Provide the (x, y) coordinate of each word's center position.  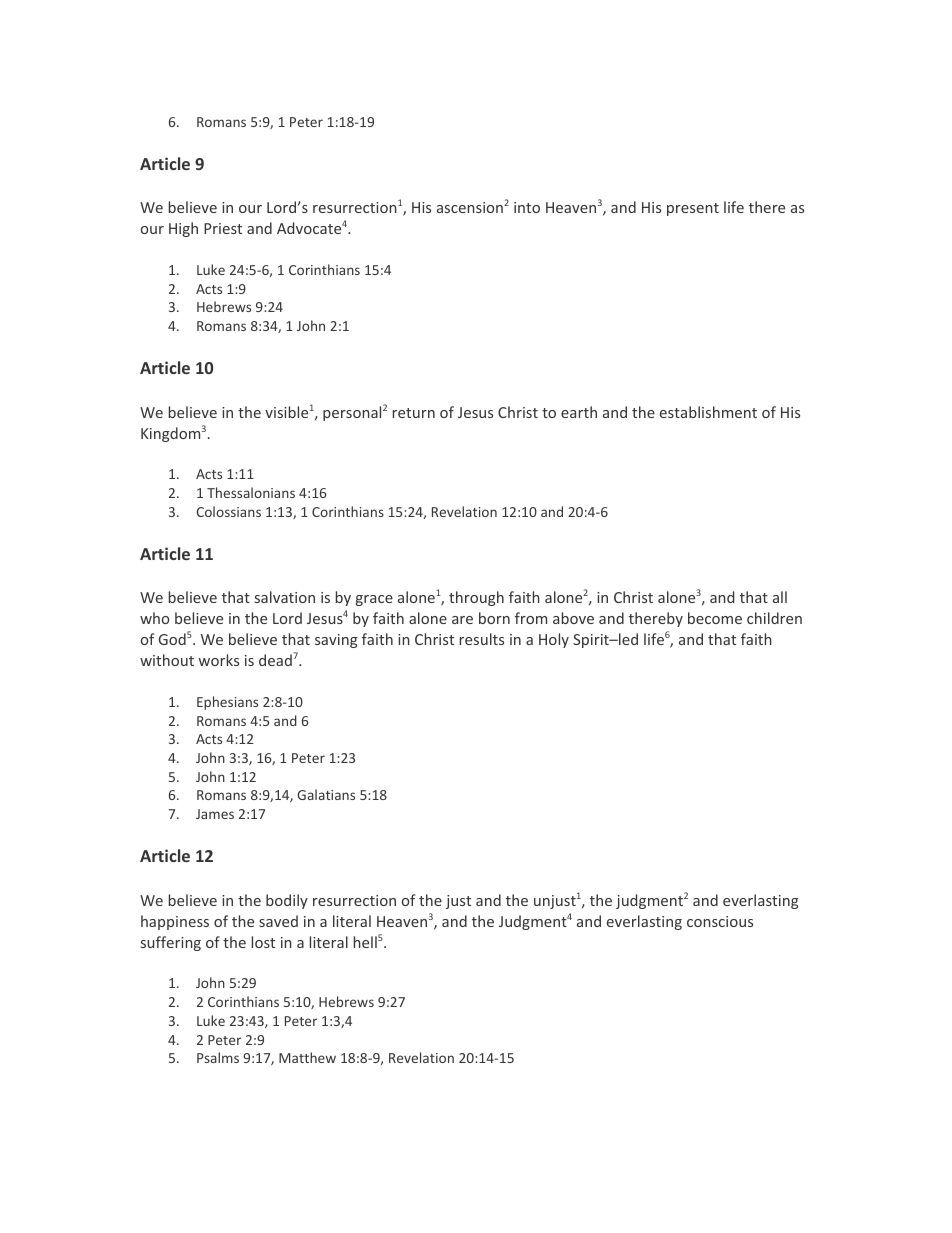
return (414, 413)
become (715, 618)
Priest (223, 228)
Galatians (326, 794)
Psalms (218, 1057)
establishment (708, 412)
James (215, 814)
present (693, 209)
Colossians (229, 511)
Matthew (307, 1057)
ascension (470, 207)
